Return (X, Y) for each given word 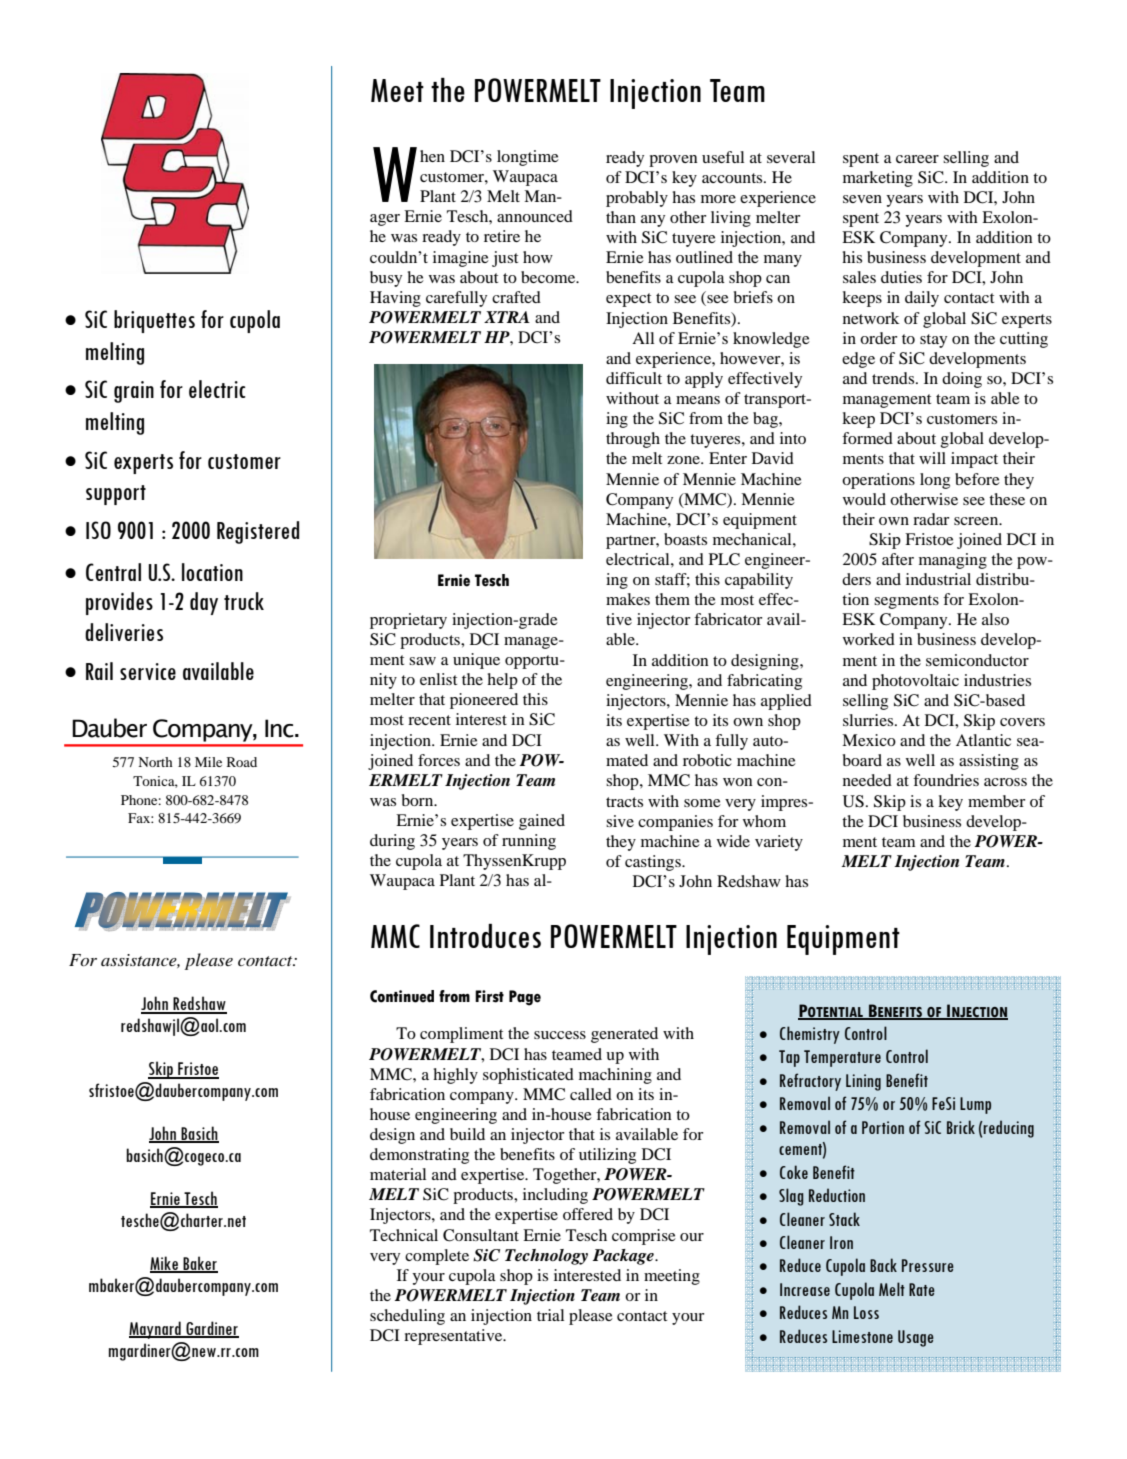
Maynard (156, 1330)
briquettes (154, 321)
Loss (866, 1312)
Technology (546, 1257)
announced (535, 216)
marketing (878, 179)
